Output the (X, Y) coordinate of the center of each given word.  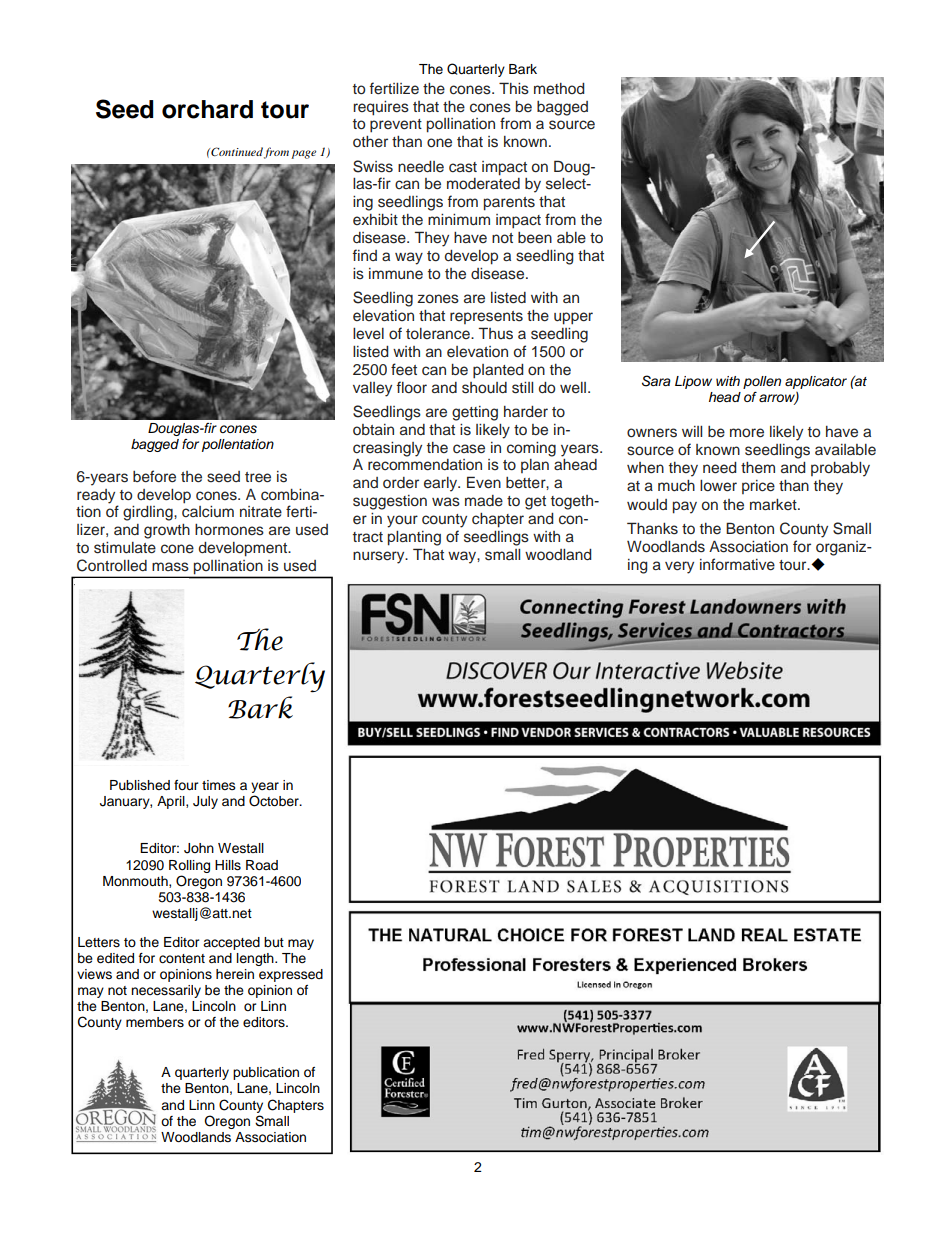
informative (737, 564)
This (514, 88)
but (274, 942)
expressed (291, 975)
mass (170, 567)
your (402, 521)
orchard (207, 109)
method (559, 89)
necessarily (166, 991)
